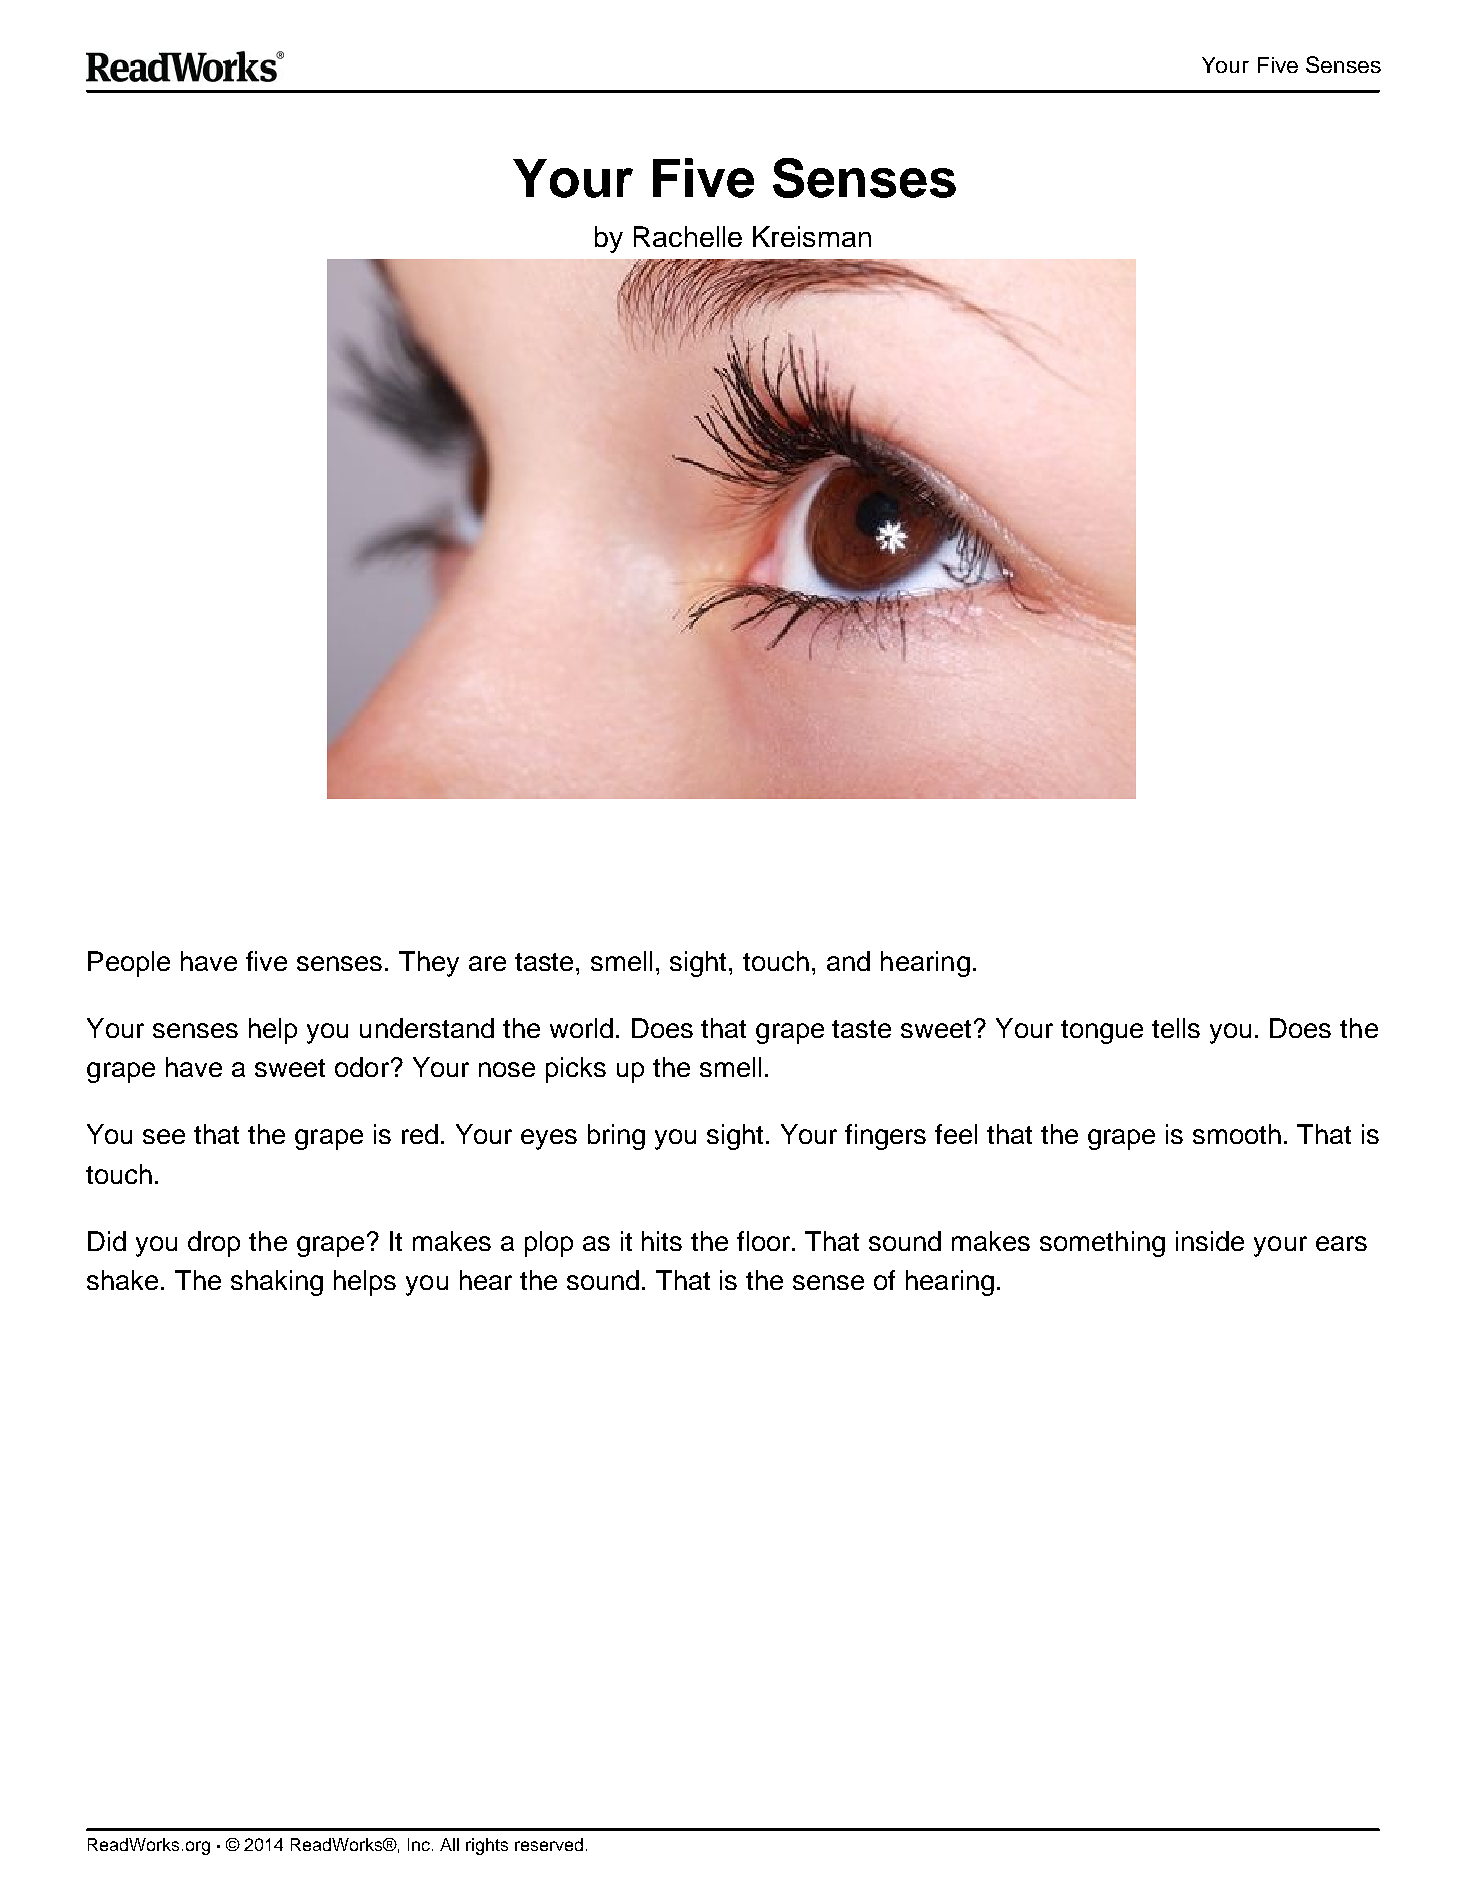 The width and height of the screenshot is (1466, 1897). Describe the element at coordinates (1102, 1032) in the screenshot. I see `tongue` at that location.
